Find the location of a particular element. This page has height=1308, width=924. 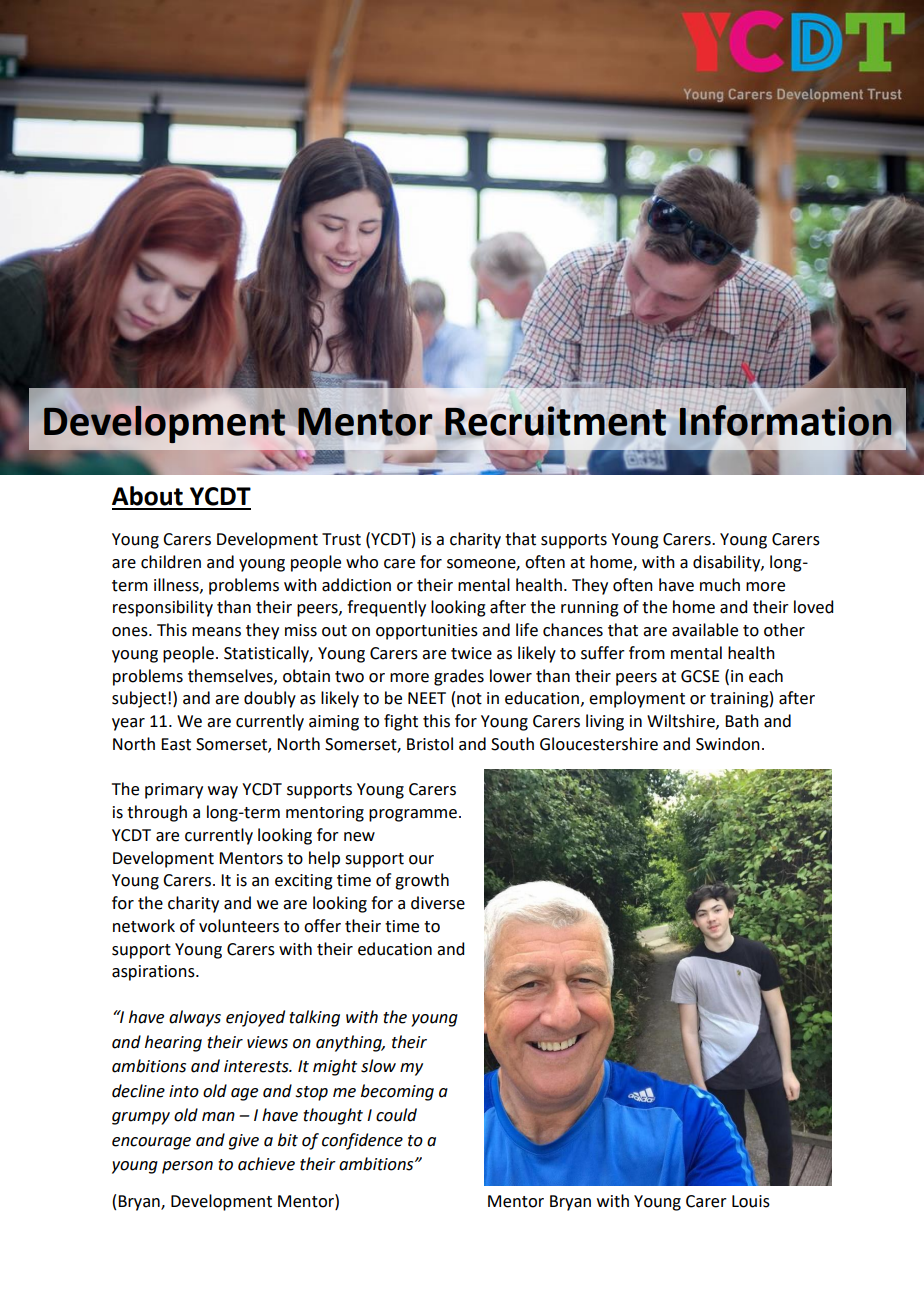

always is located at coordinates (195, 1018).
